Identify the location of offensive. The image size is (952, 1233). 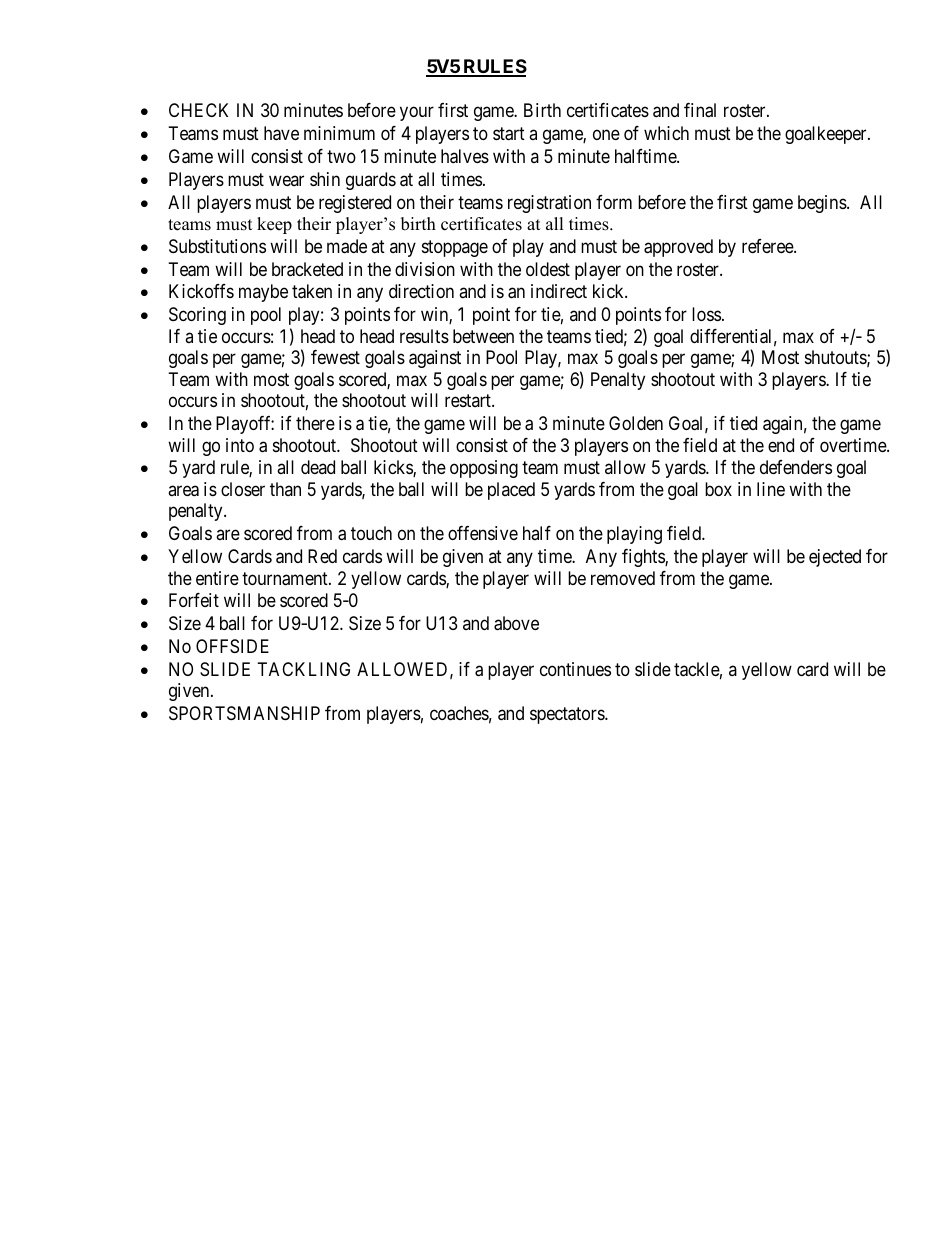
(483, 533).
